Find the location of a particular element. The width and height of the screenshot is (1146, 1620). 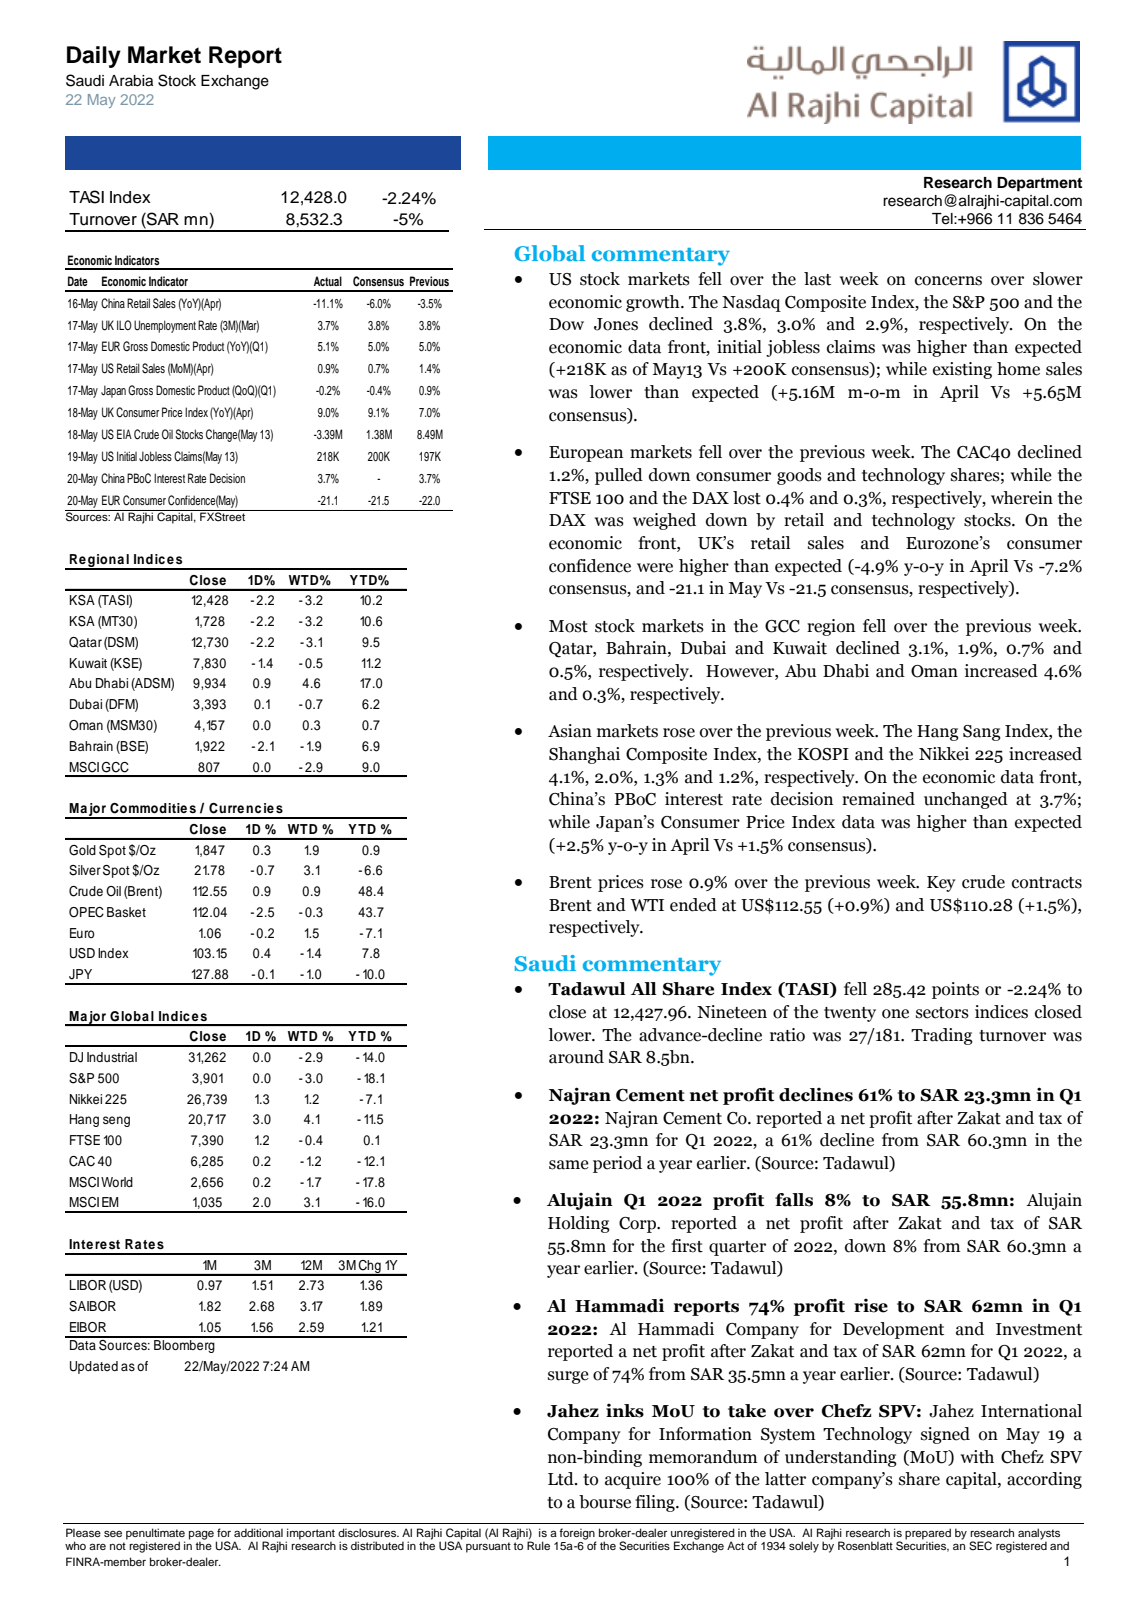

prepared is located at coordinates (928, 1535).
